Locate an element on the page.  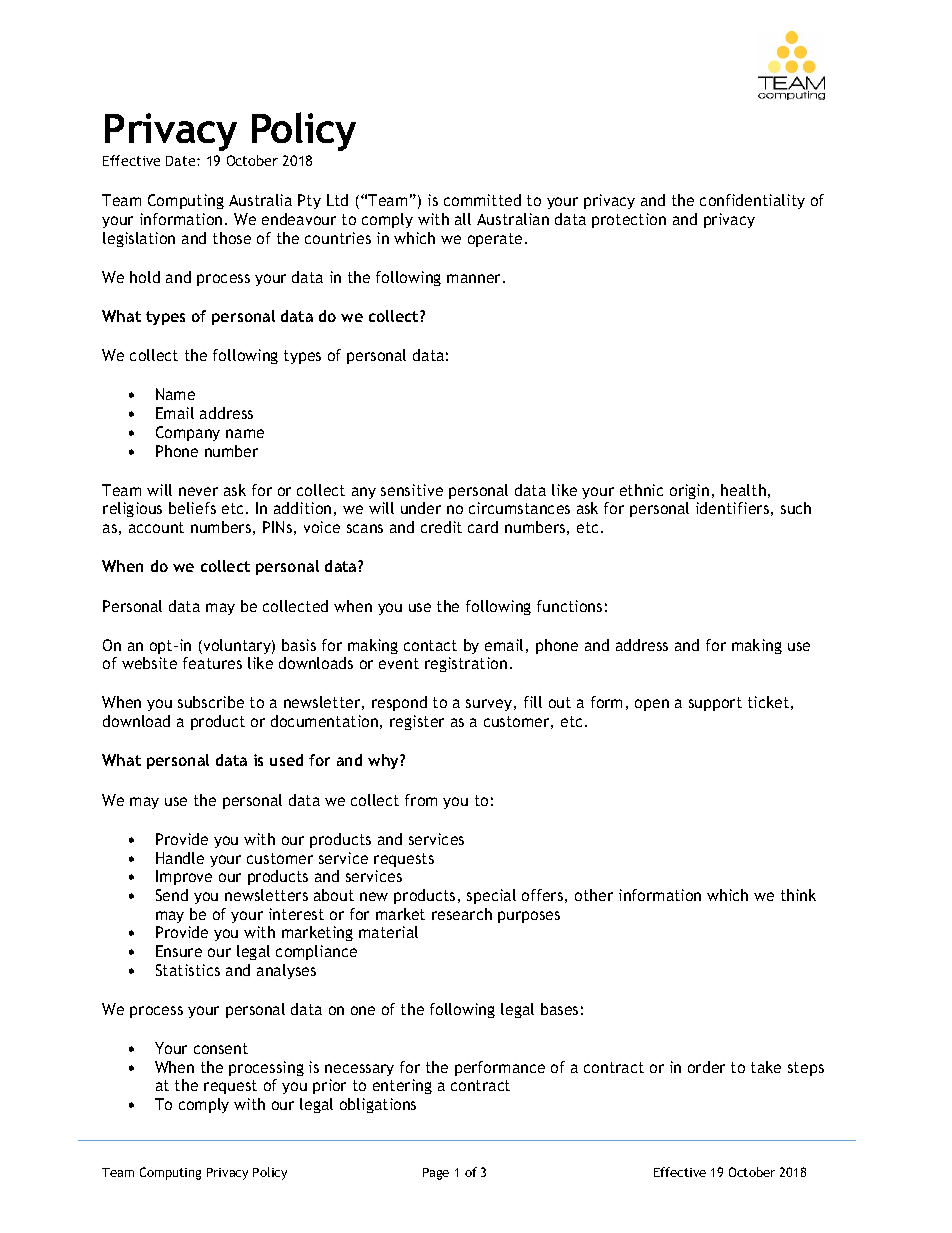
committed is located at coordinates (482, 200).
